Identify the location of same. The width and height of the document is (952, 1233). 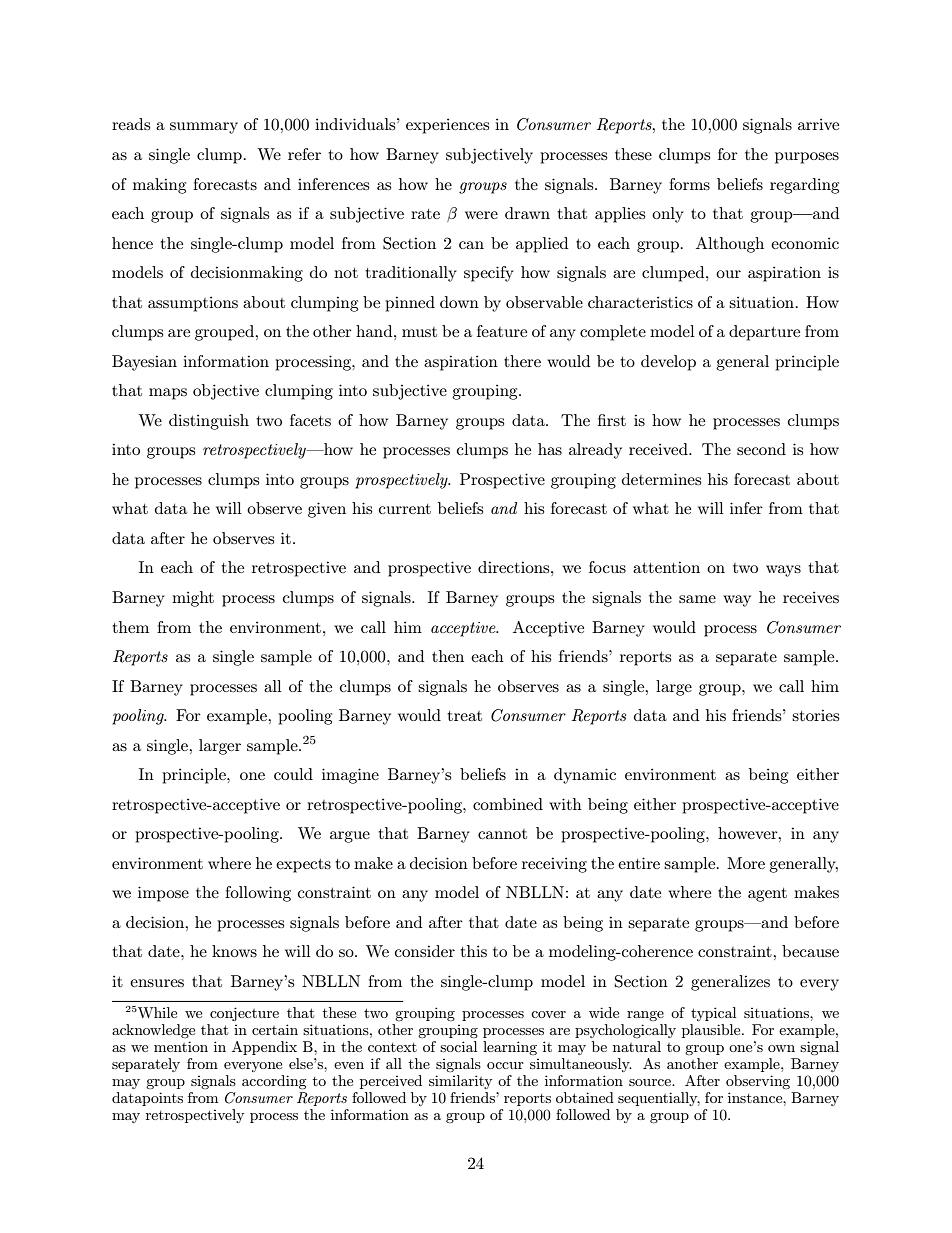
(697, 599).
